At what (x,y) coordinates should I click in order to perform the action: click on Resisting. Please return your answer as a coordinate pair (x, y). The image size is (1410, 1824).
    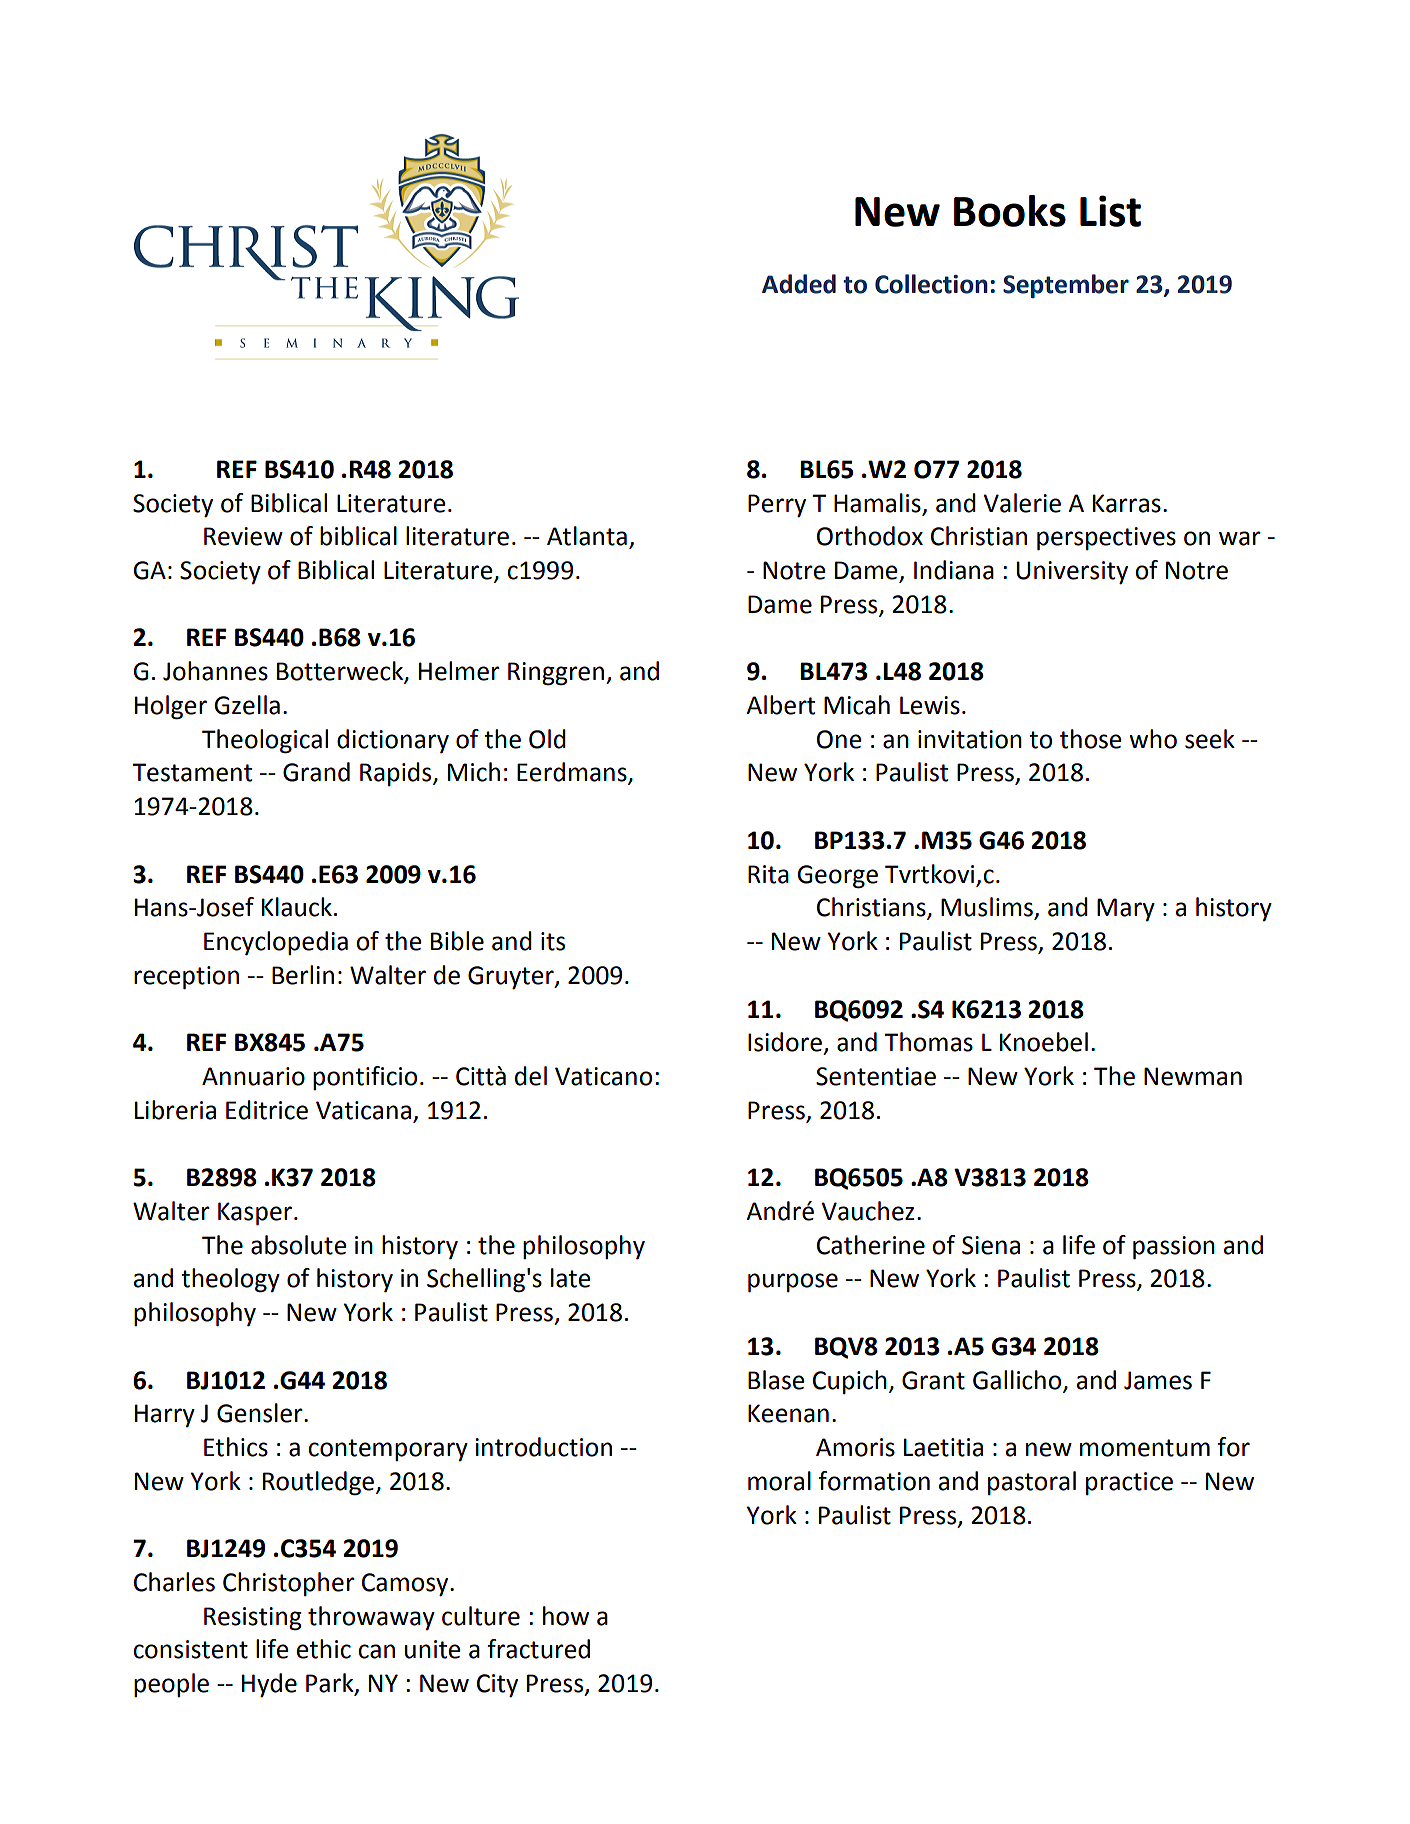
    Looking at the image, I should click on (253, 1619).
